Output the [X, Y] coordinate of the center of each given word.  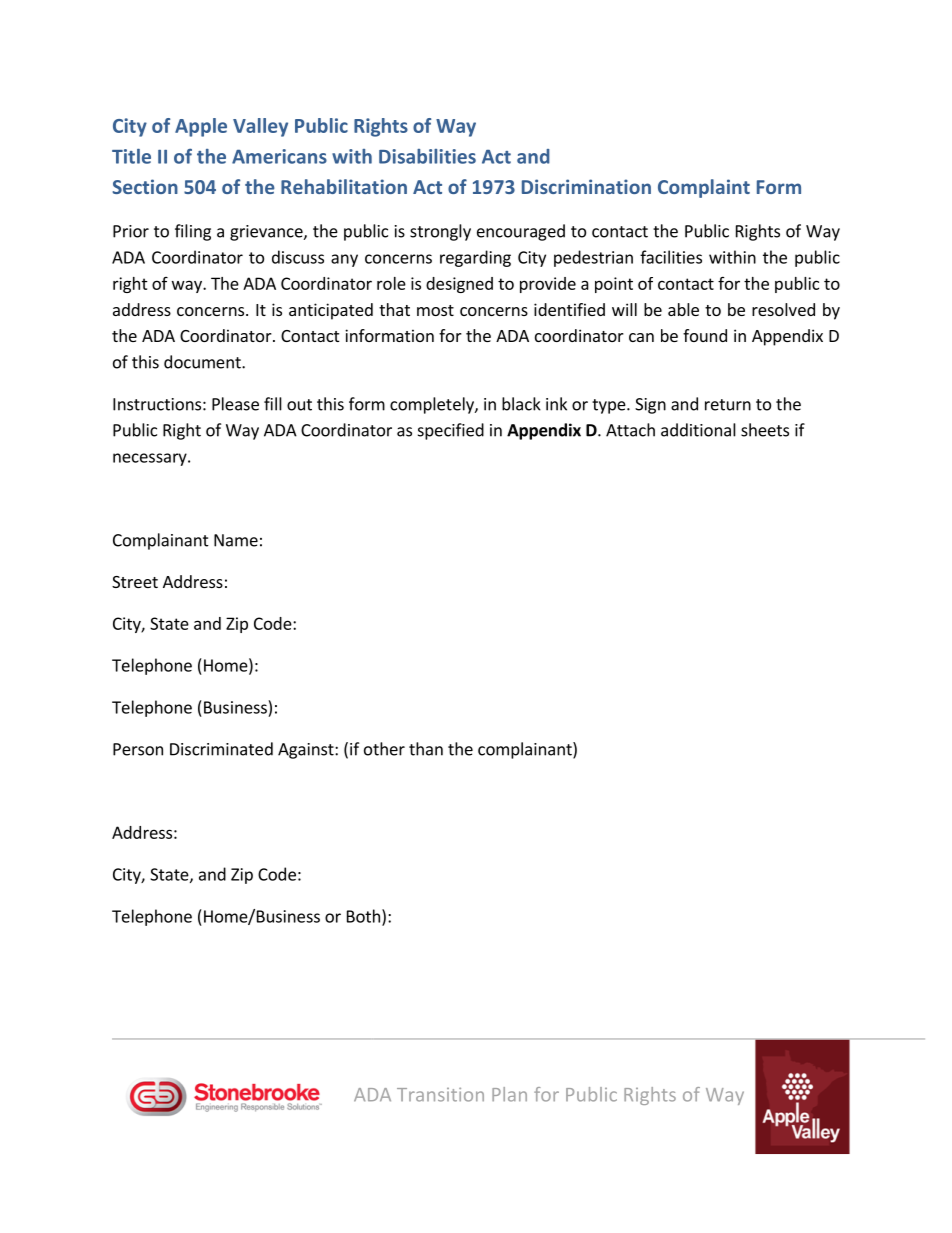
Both [363, 916]
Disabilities [427, 156]
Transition [440, 1094]
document [203, 362]
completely [433, 405]
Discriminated [221, 749]
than [426, 749]
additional [698, 430]
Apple [201, 127]
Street [135, 582]
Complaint [704, 188]
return [728, 405]
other [384, 749]
